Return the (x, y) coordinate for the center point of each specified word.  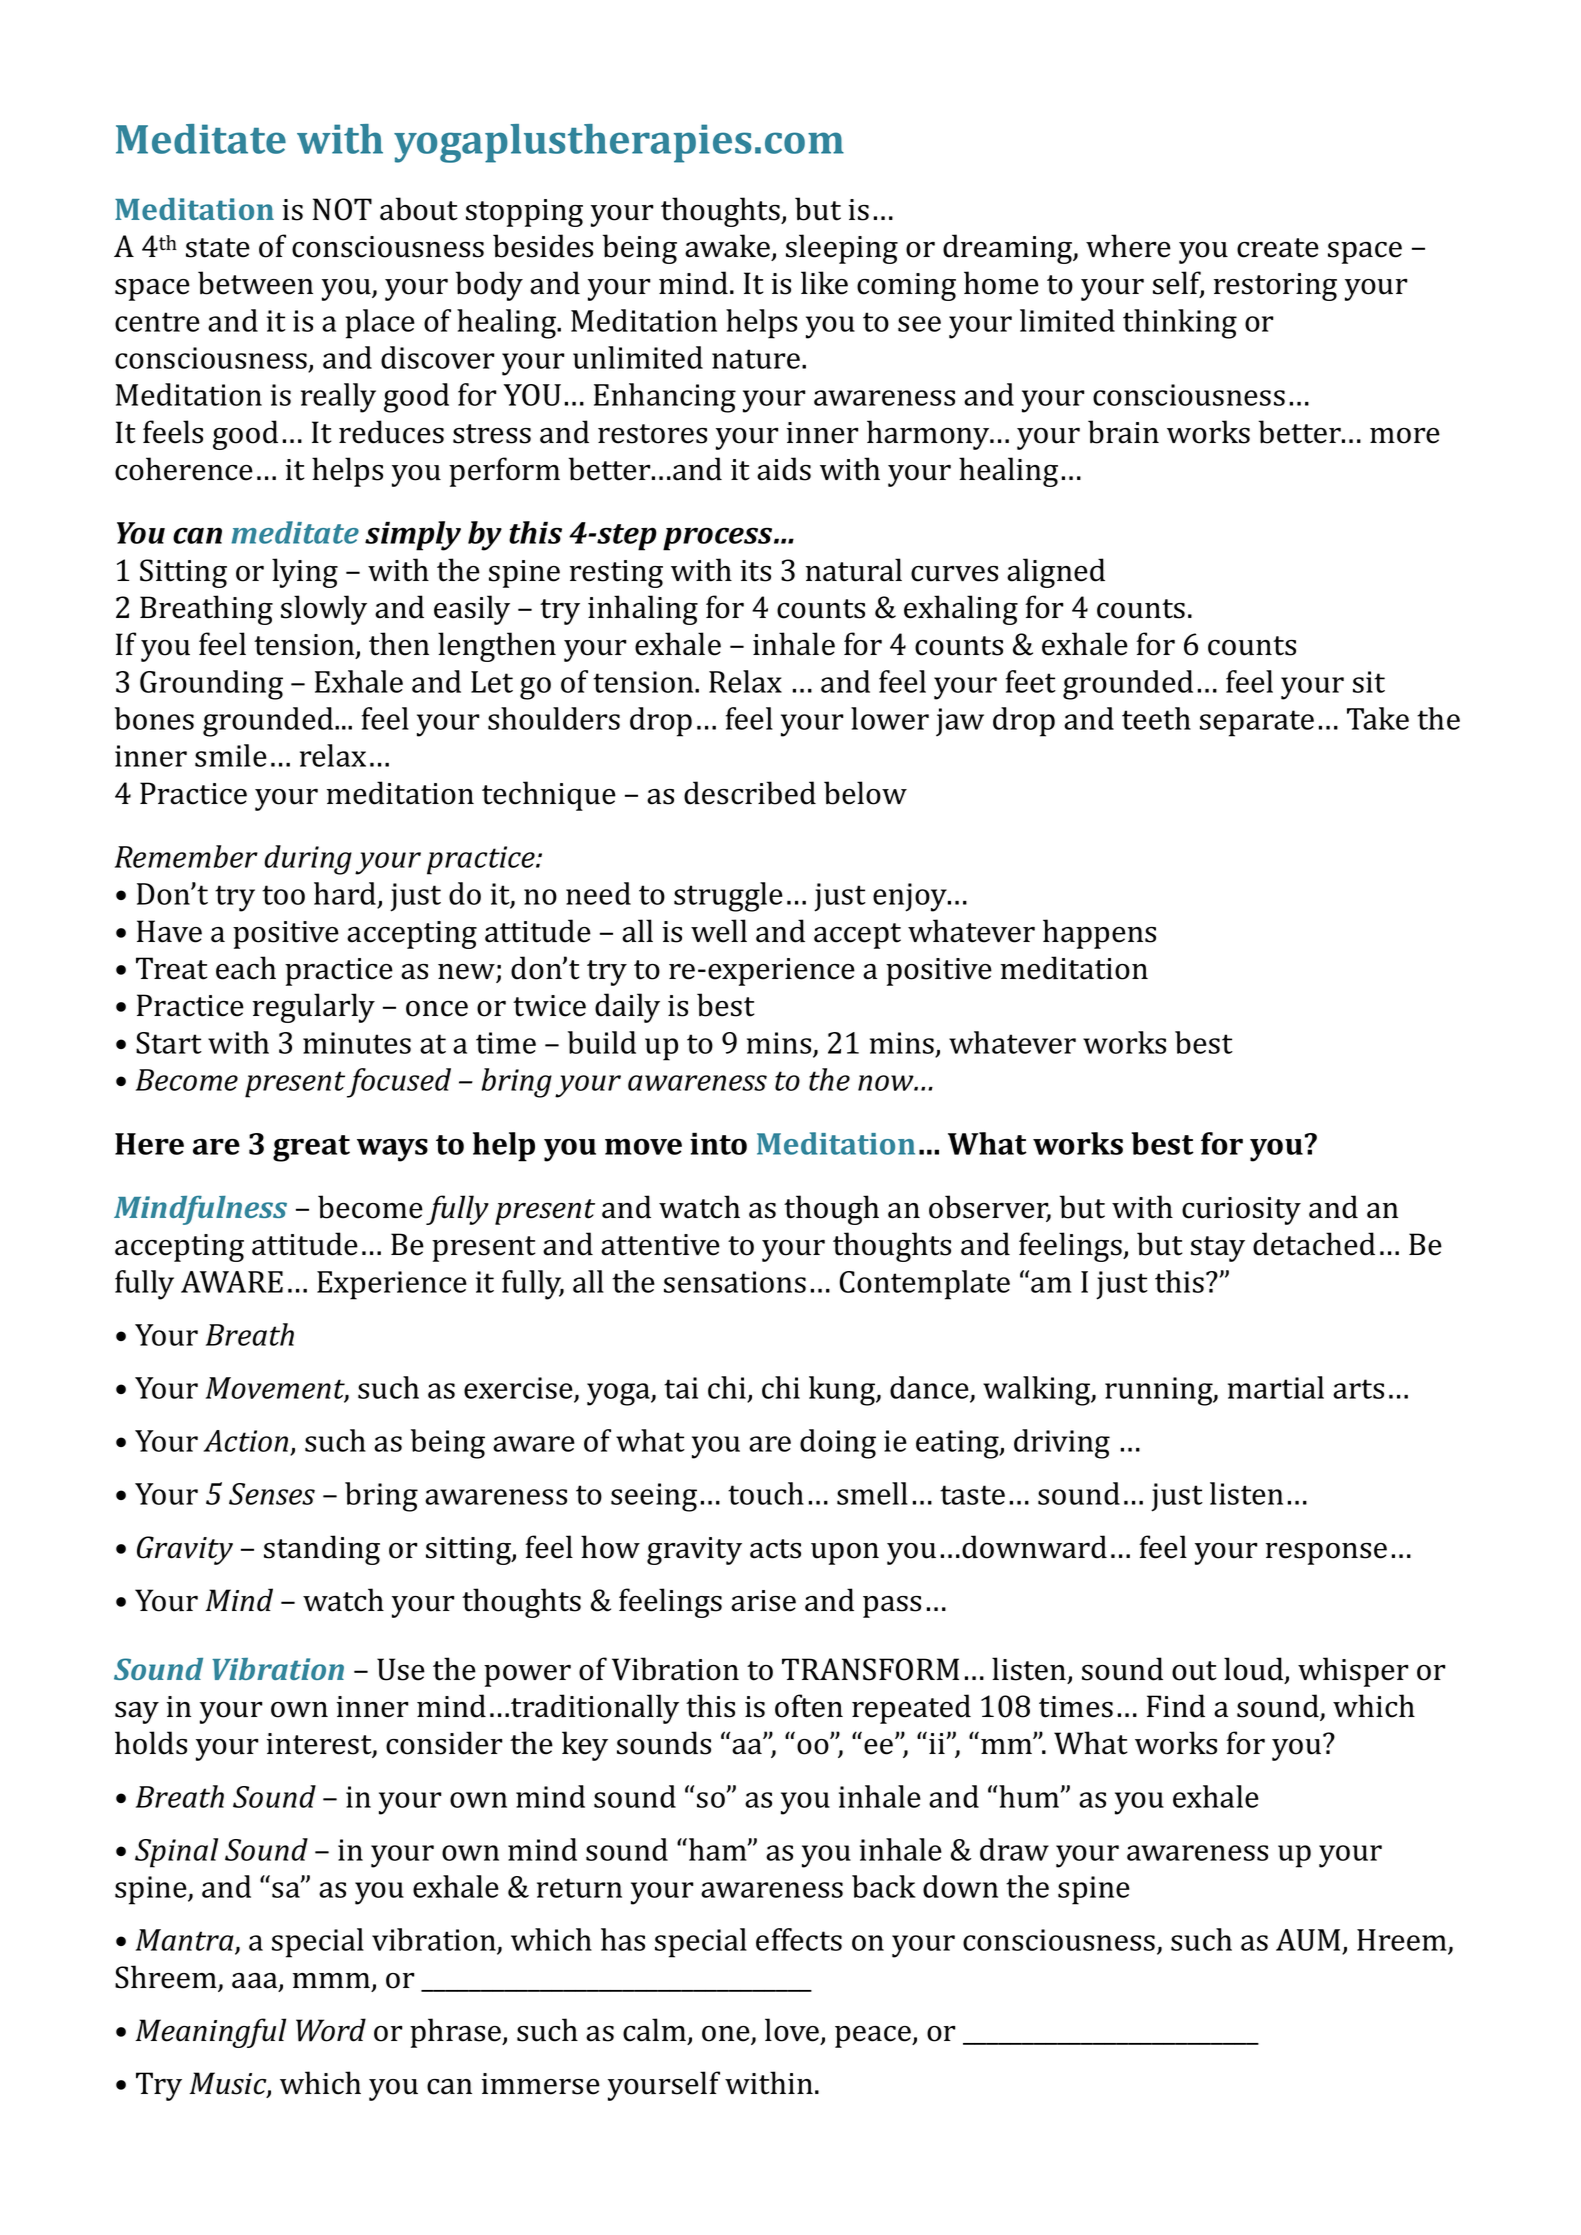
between (255, 283)
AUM (1309, 1941)
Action (247, 1442)
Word (331, 2030)
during (308, 860)
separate (1257, 723)
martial (1276, 1387)
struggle (728, 897)
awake (727, 246)
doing (838, 1444)
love (793, 2031)
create (1278, 248)
